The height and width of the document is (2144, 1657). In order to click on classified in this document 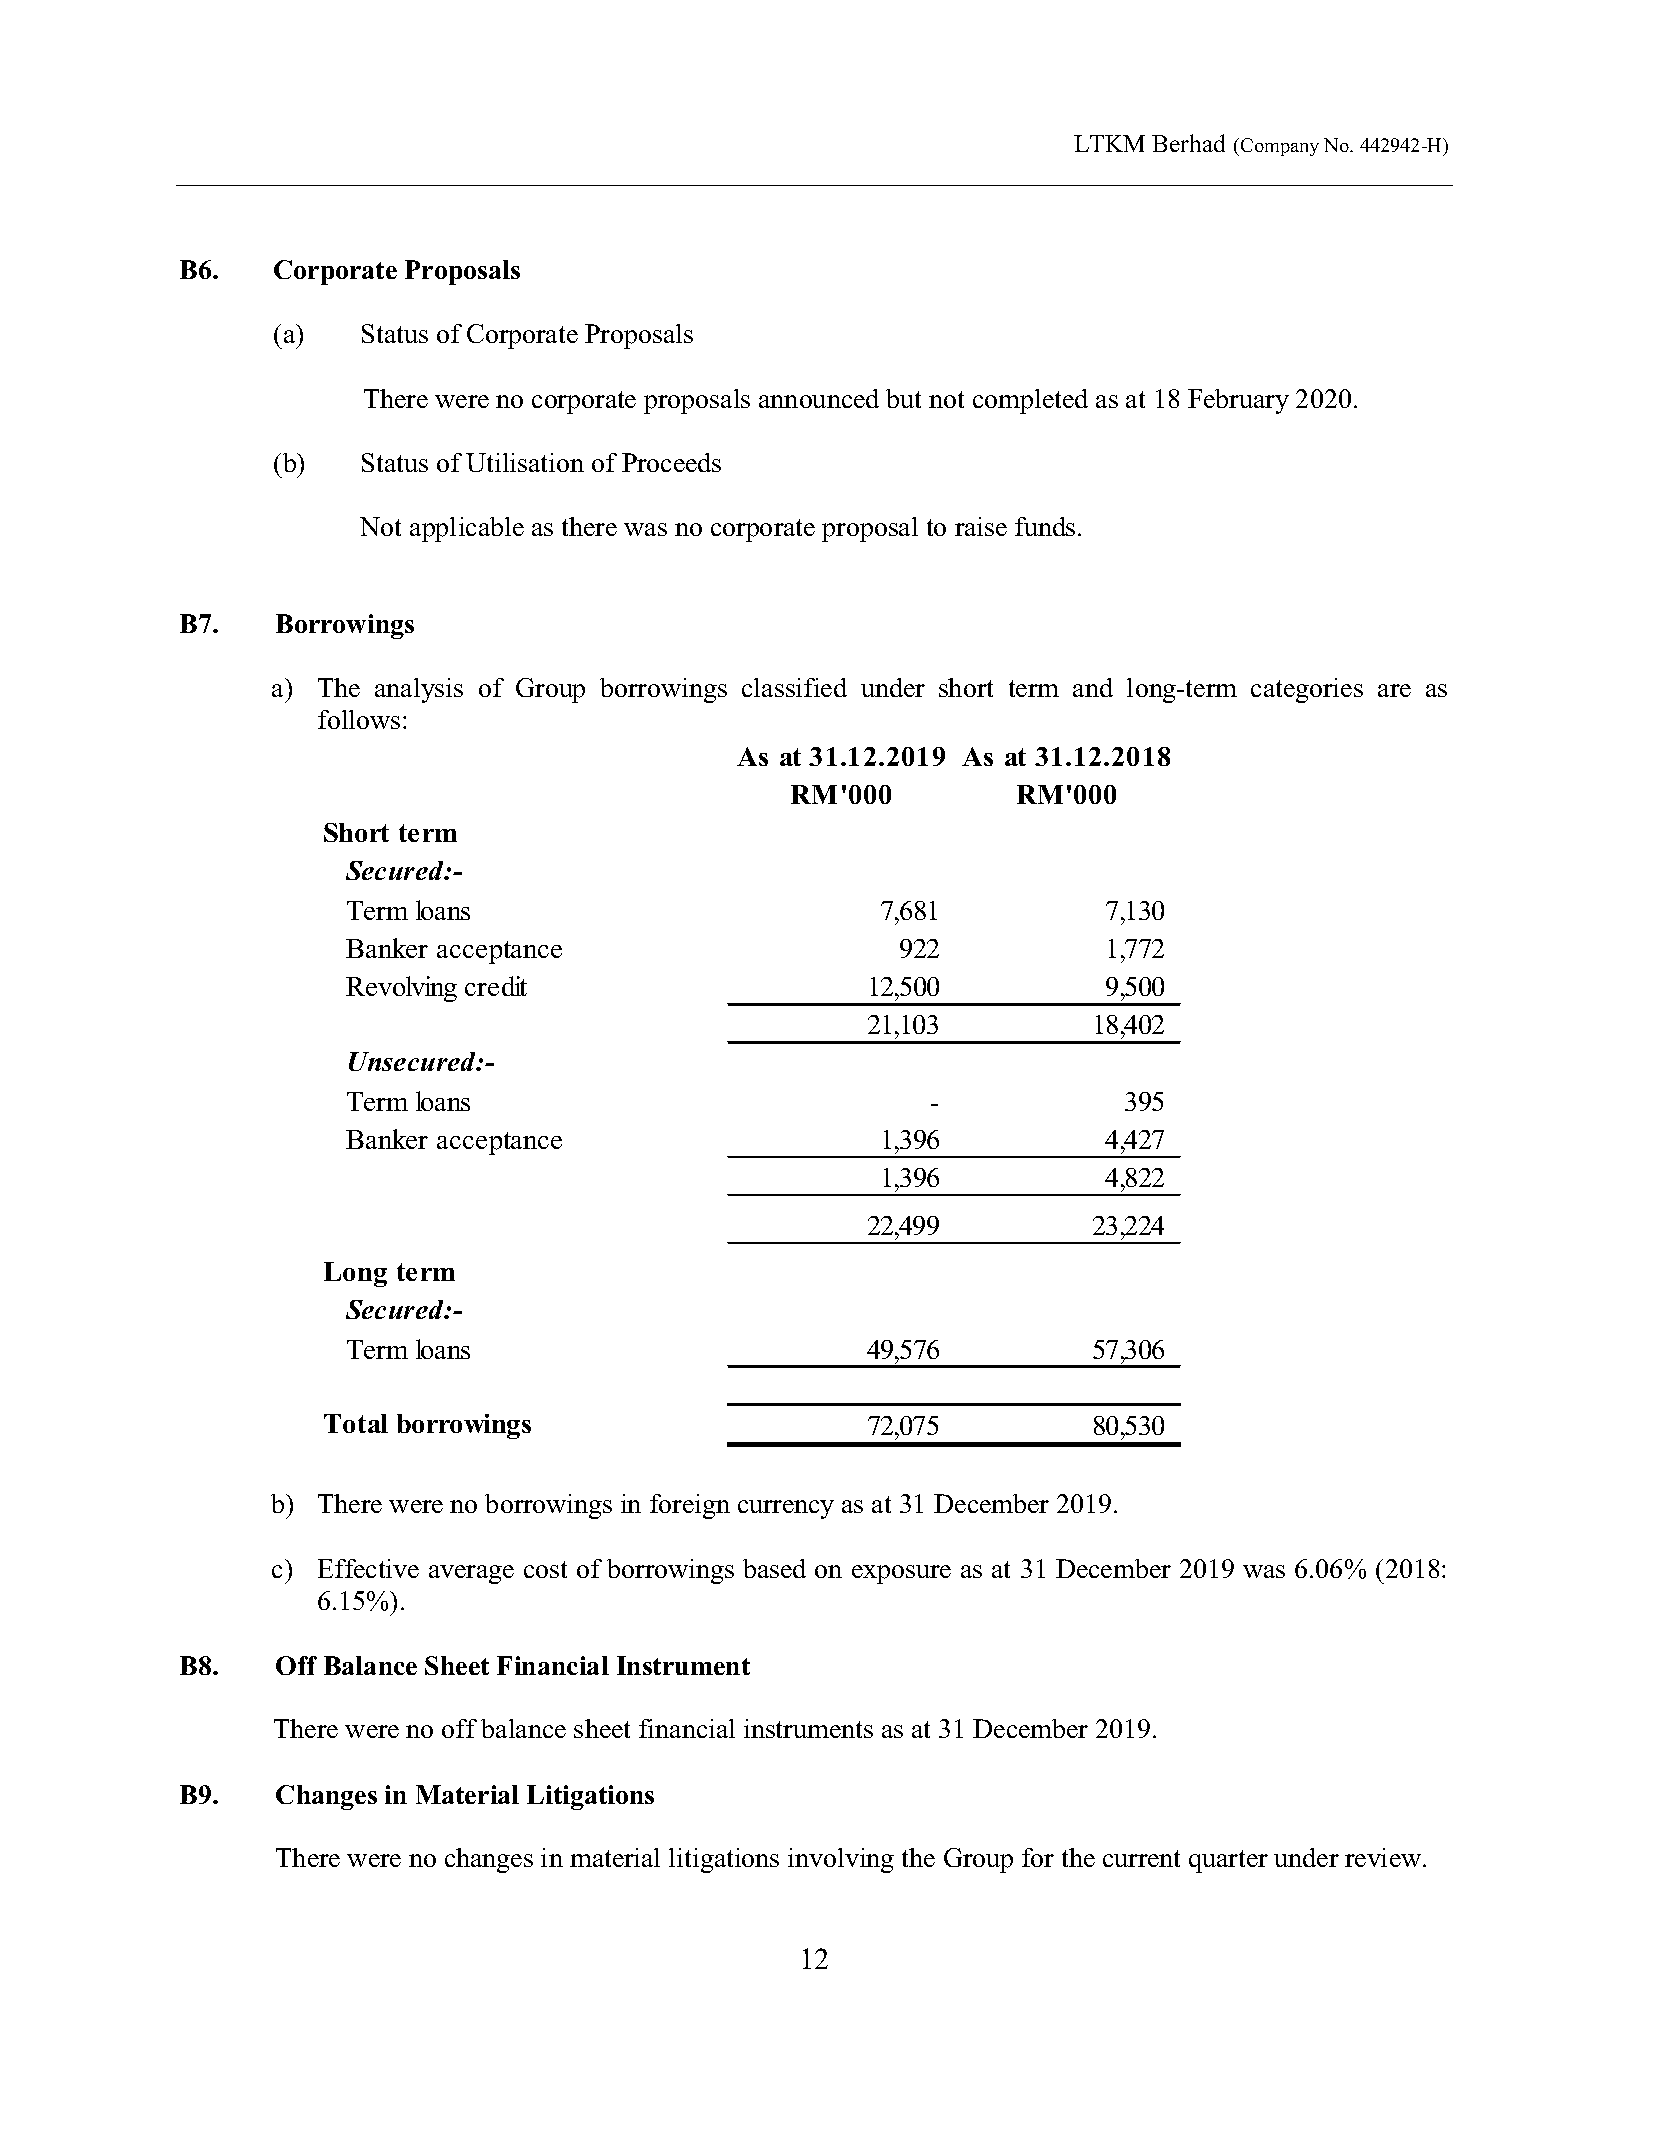, I will do `click(794, 687)`.
